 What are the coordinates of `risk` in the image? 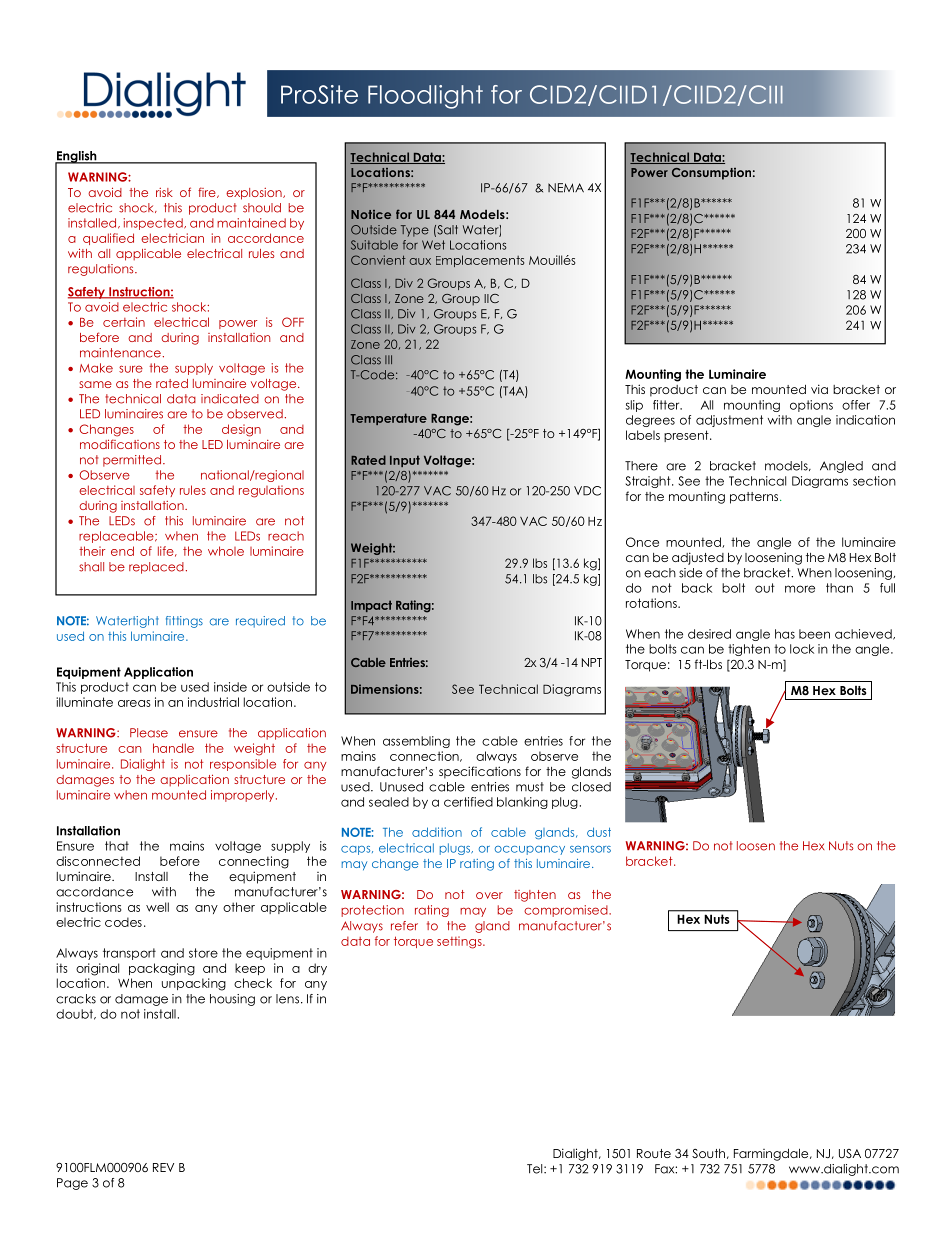 It's located at (164, 192).
